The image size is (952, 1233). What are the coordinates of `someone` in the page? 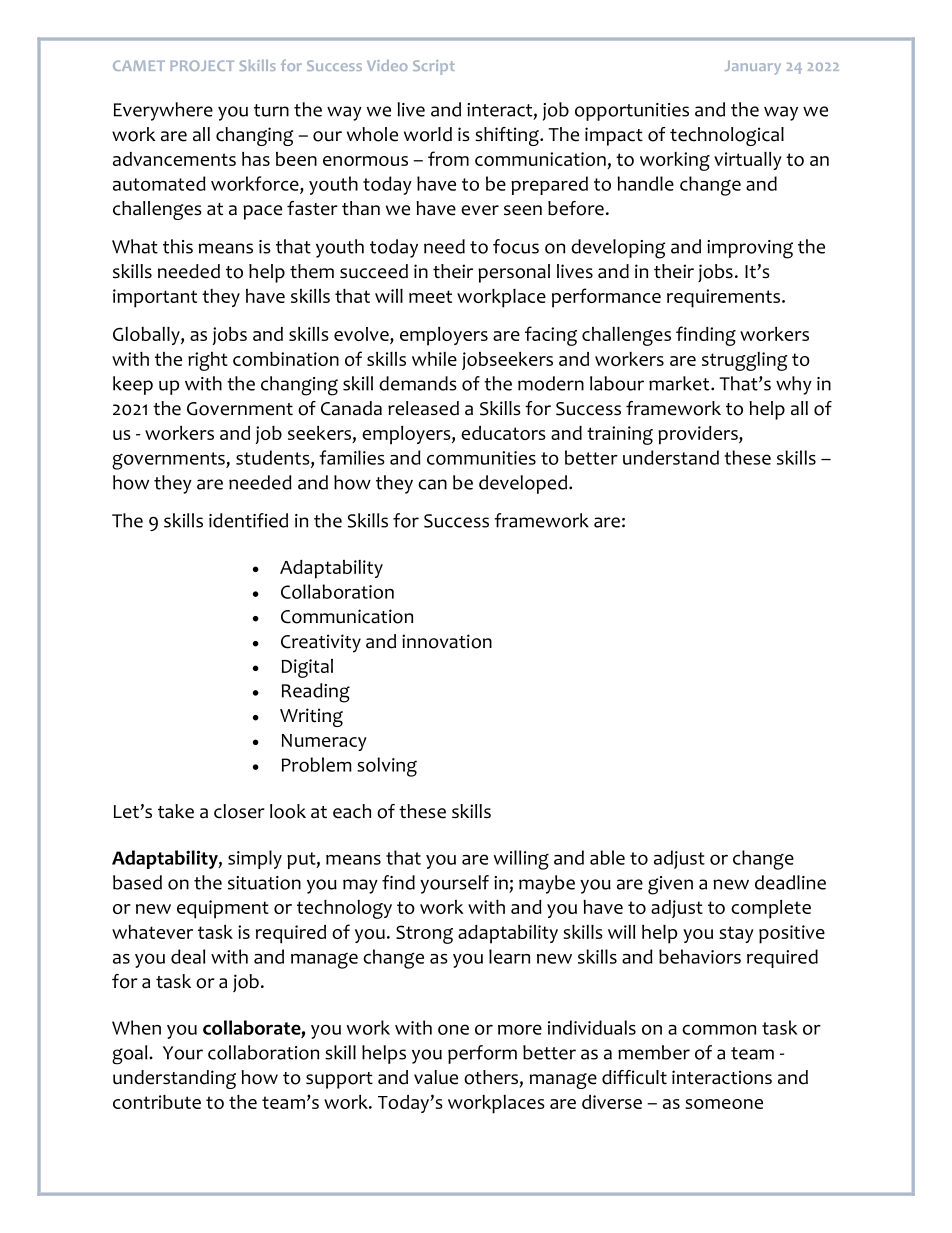 It's located at (724, 1104).
